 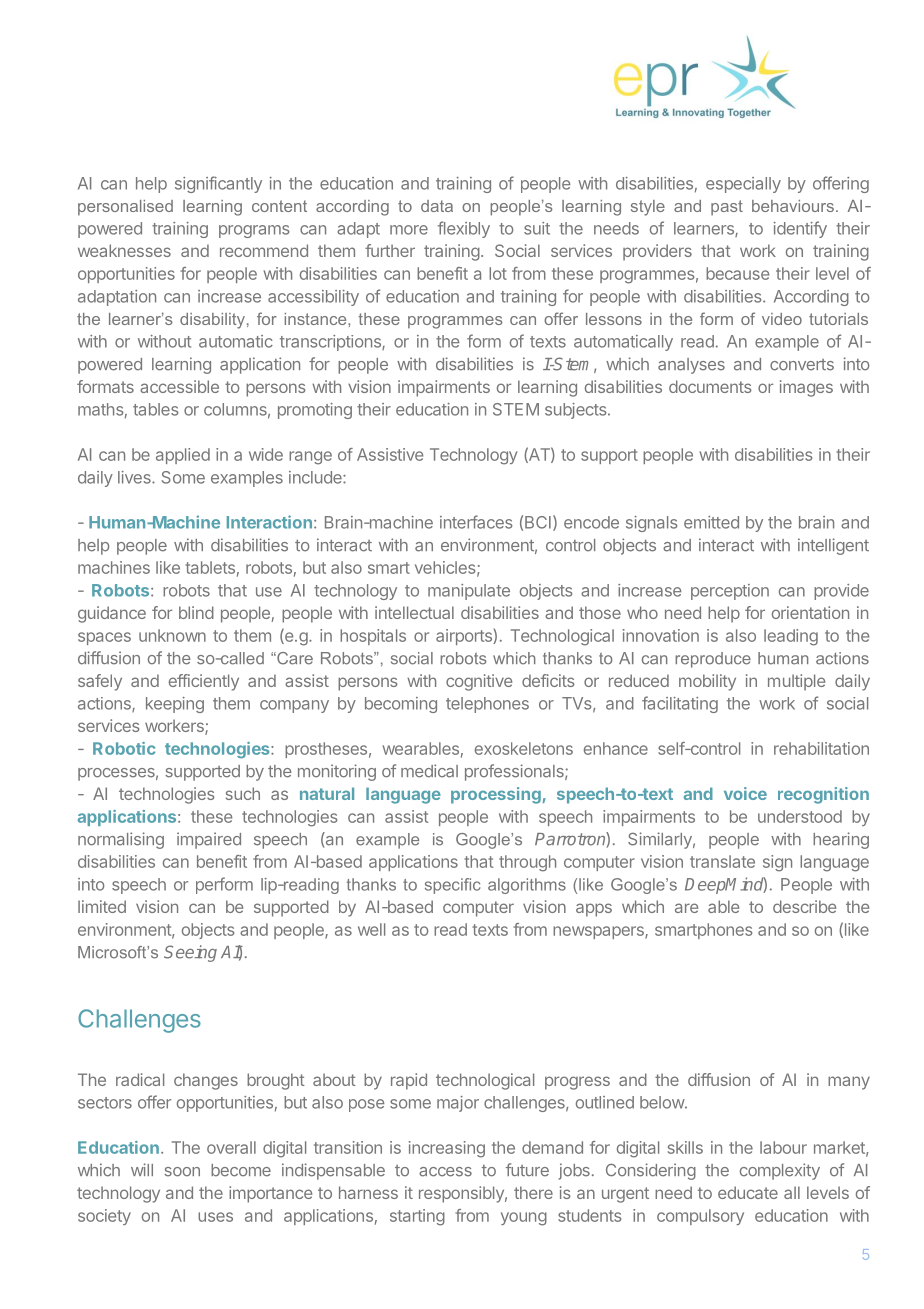 I want to click on telephones, so click(x=487, y=705).
